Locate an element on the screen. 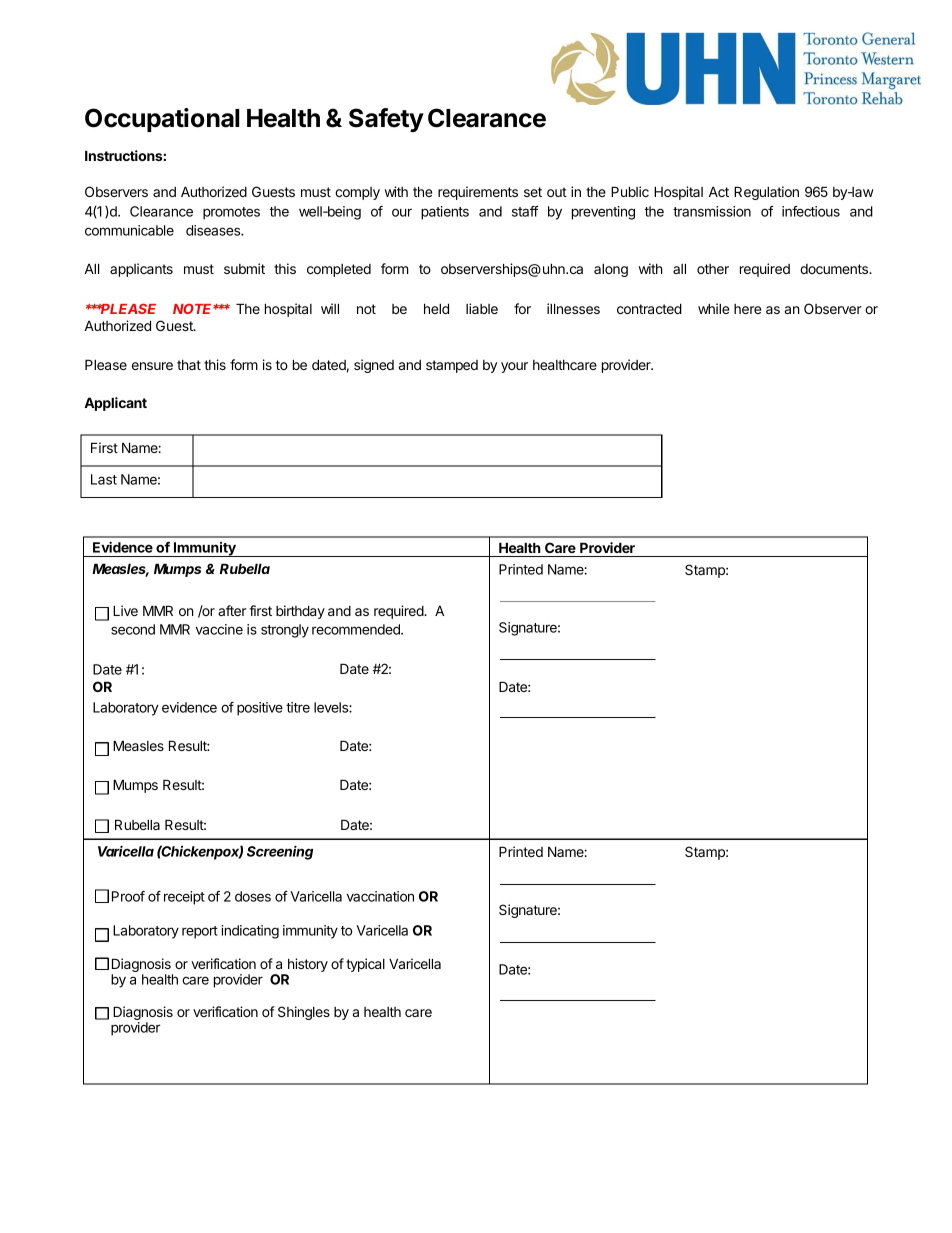  Regulation is located at coordinates (766, 193).
